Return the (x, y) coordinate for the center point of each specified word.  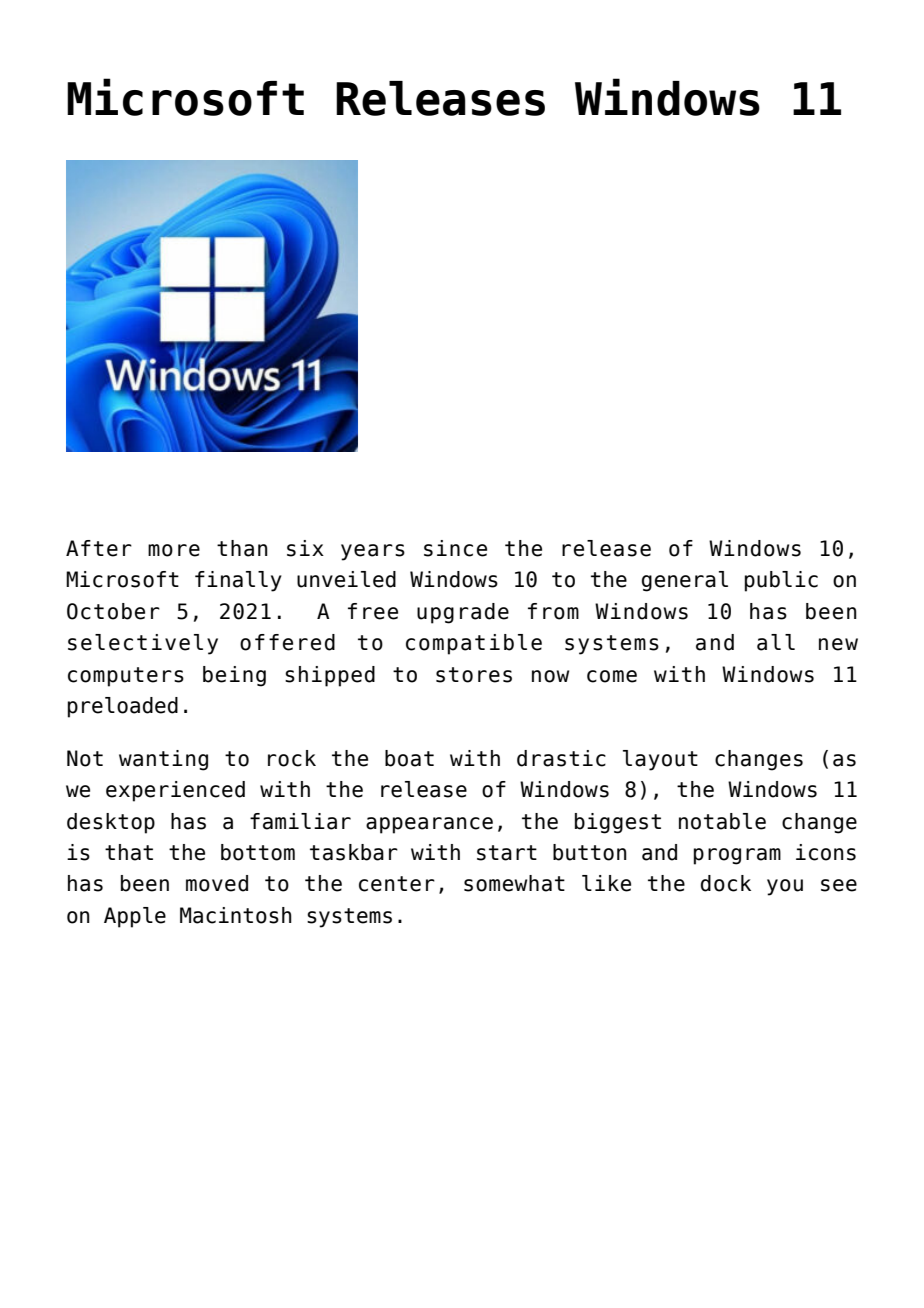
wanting (163, 760)
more (174, 550)
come (612, 676)
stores (474, 675)
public (781, 581)
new (838, 644)
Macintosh (236, 915)
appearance (429, 825)
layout (660, 760)
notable (722, 821)
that (129, 852)
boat (409, 758)
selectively (143, 644)
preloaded (123, 707)
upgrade (463, 613)
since (455, 548)
